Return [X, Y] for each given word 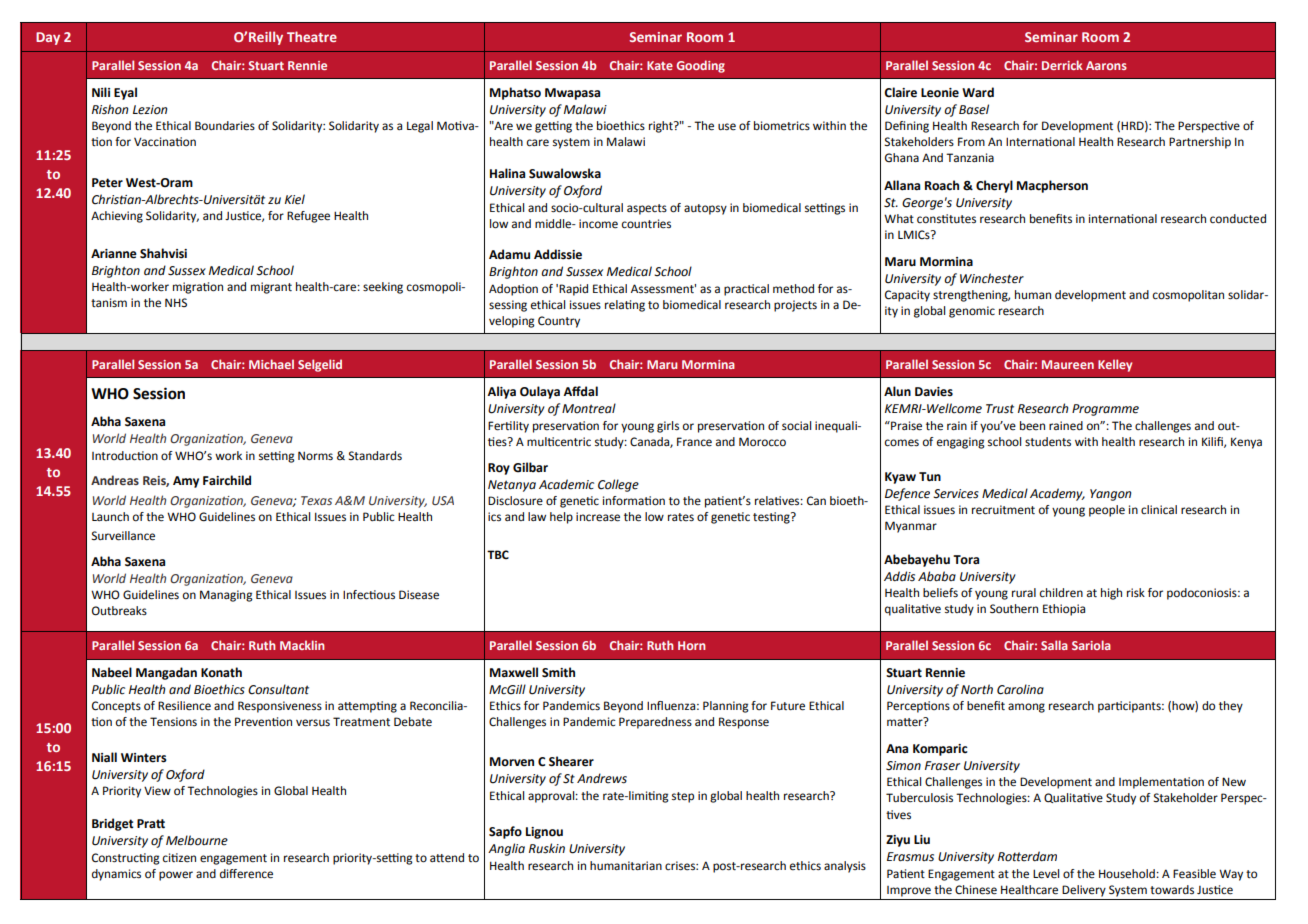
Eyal [125, 93]
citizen [179, 858]
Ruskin [547, 848]
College [618, 485]
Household [1128, 874]
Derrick [1062, 65]
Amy [186, 482]
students [1048, 442]
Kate [660, 65]
